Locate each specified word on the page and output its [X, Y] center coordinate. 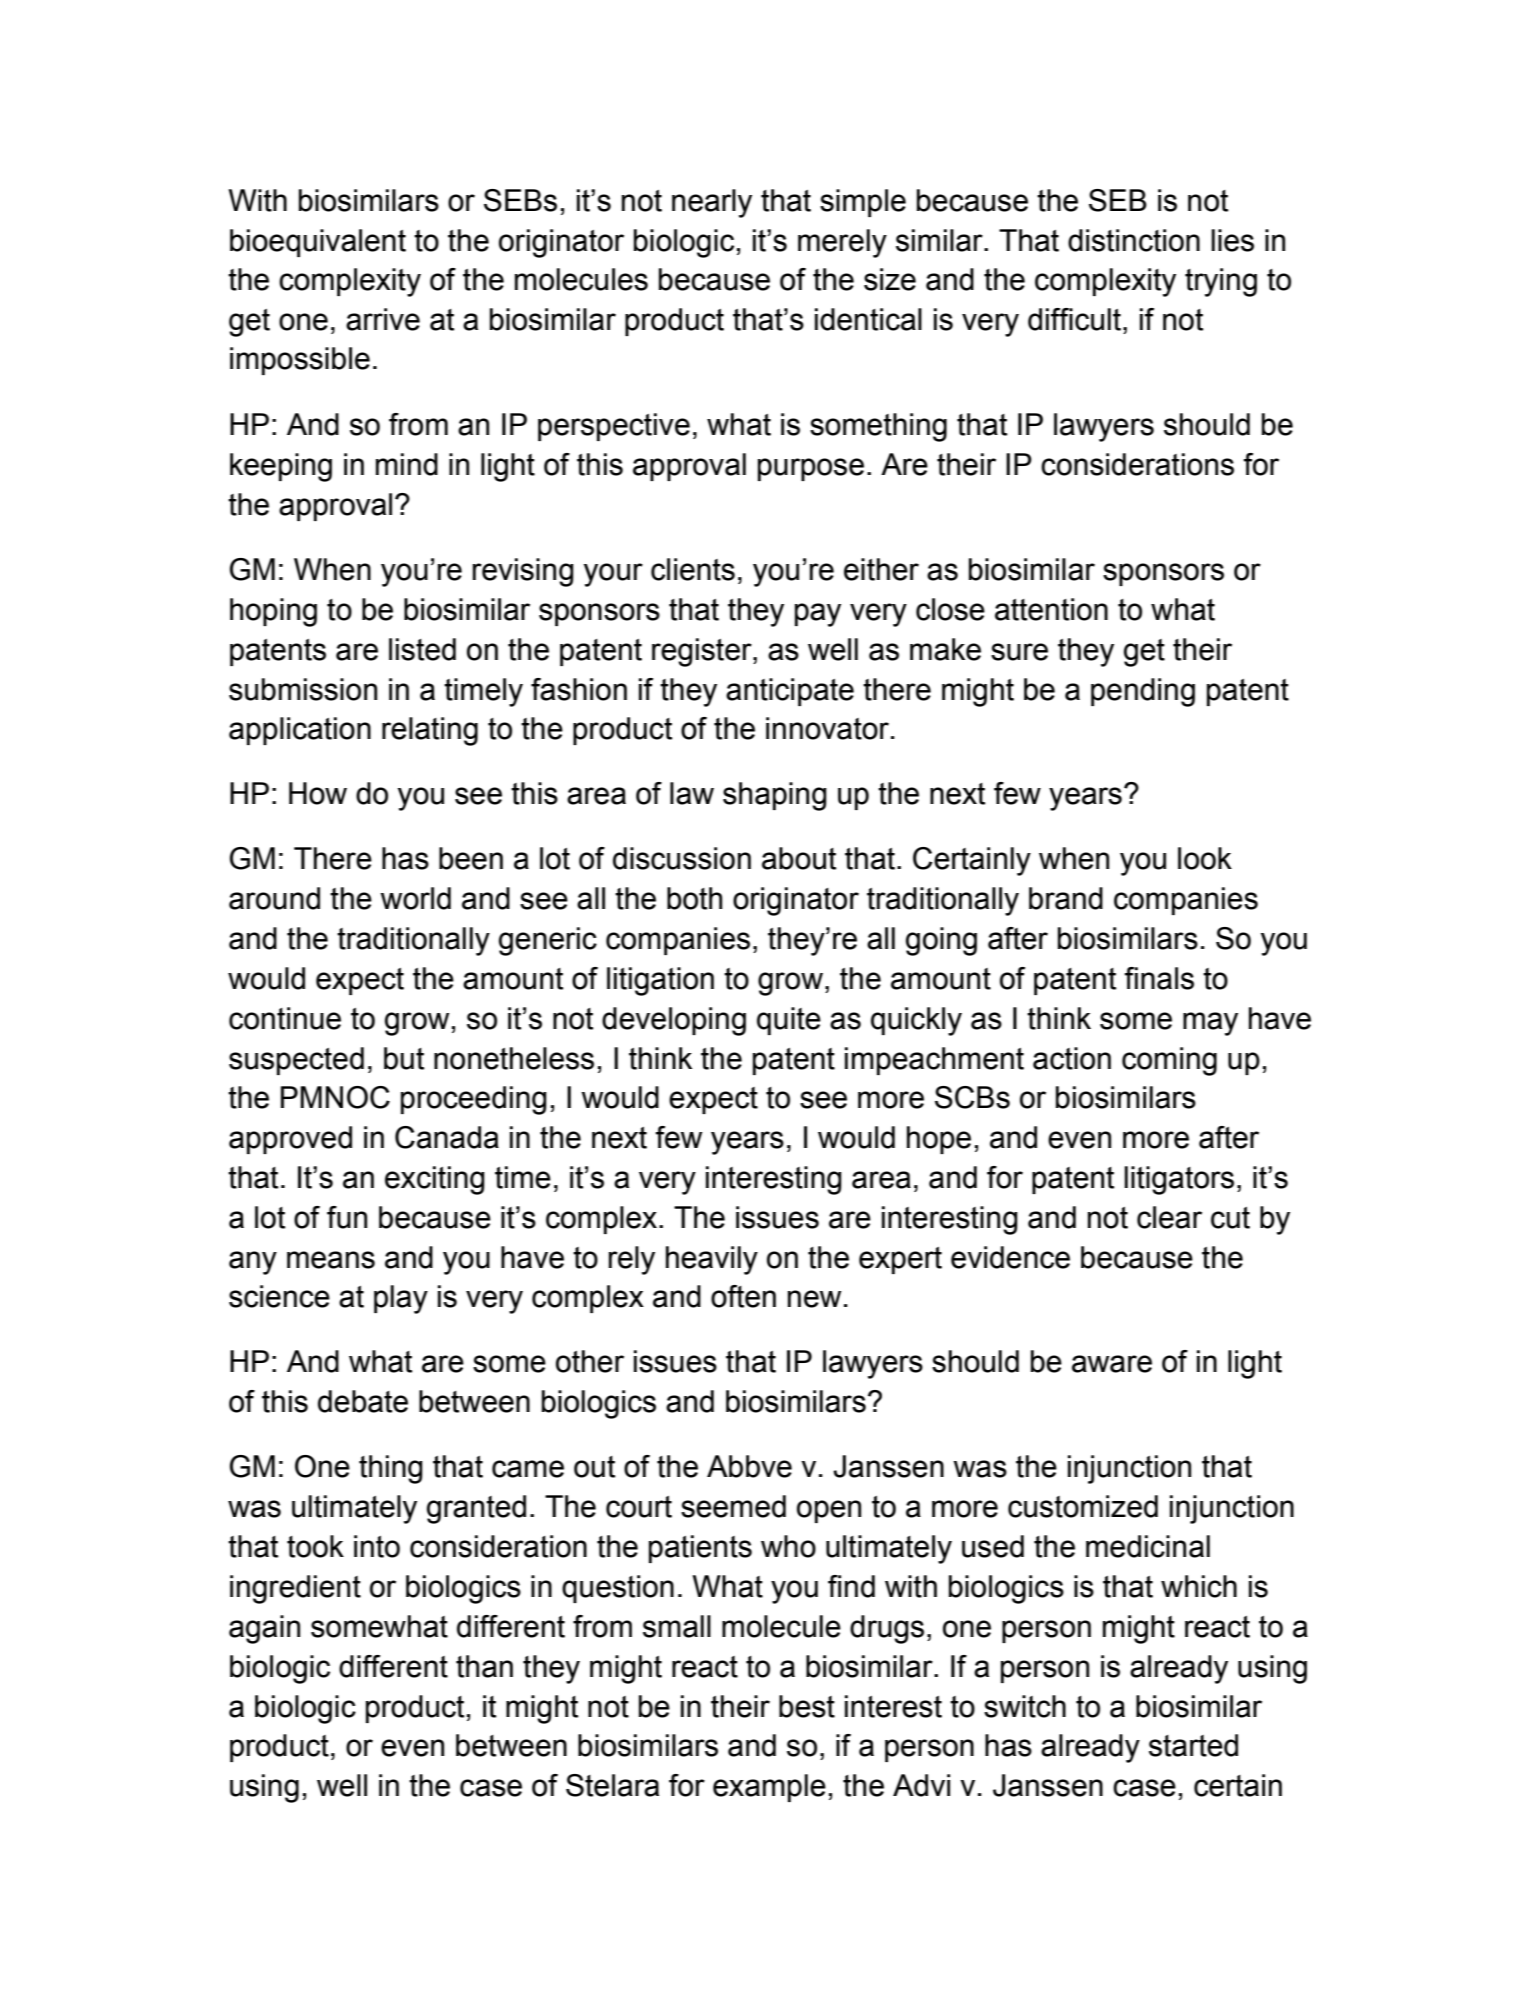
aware [1112, 1364]
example [769, 1788]
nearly [712, 203]
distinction [1134, 240]
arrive [383, 319]
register [703, 652]
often [743, 1296]
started [1193, 1745]
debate [363, 1401]
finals [1159, 978]
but [404, 1058]
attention [1051, 609]
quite [789, 1021]
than [484, 1666]
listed [422, 649]
